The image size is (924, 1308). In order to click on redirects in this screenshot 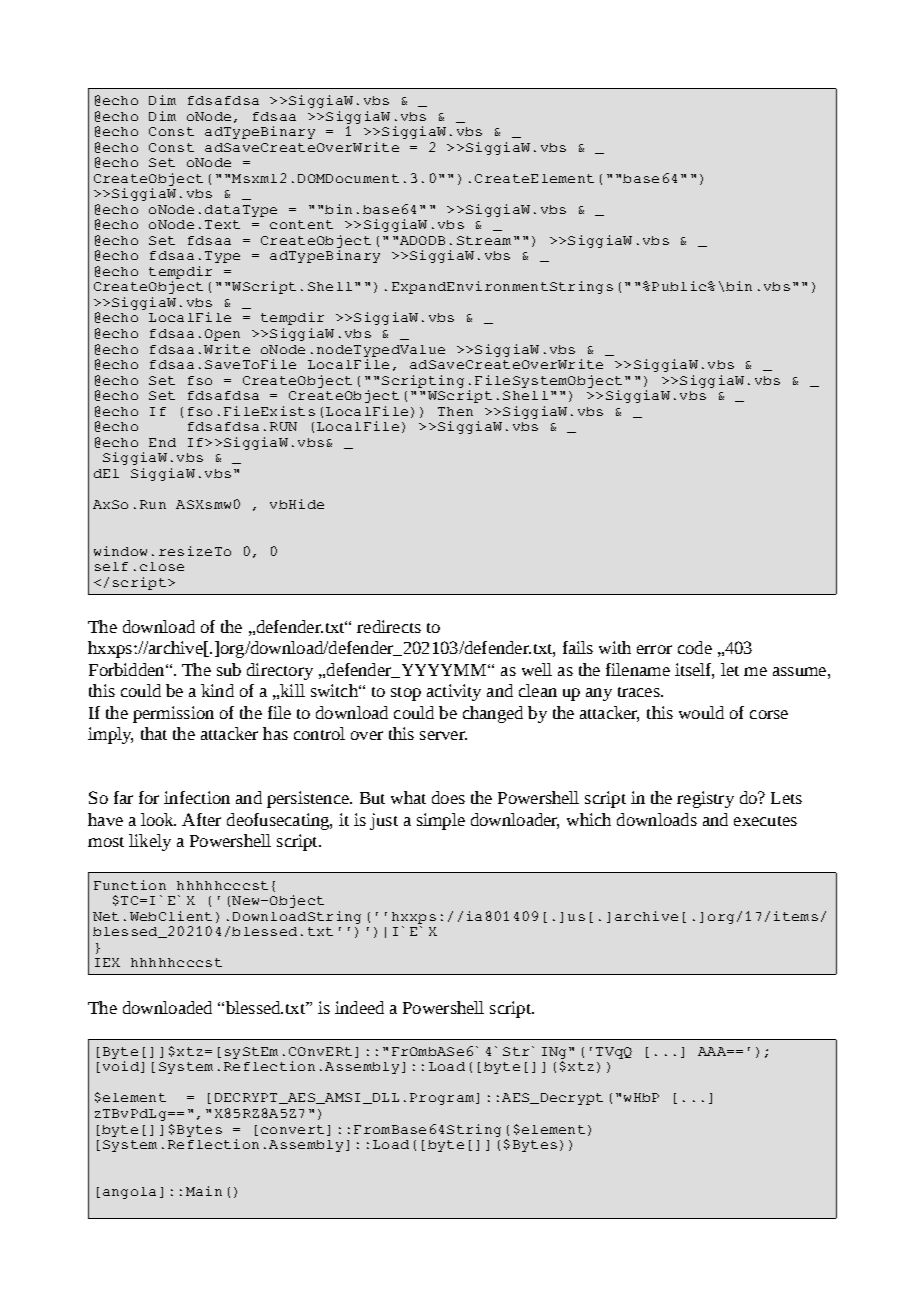, I will do `click(389, 626)`.
